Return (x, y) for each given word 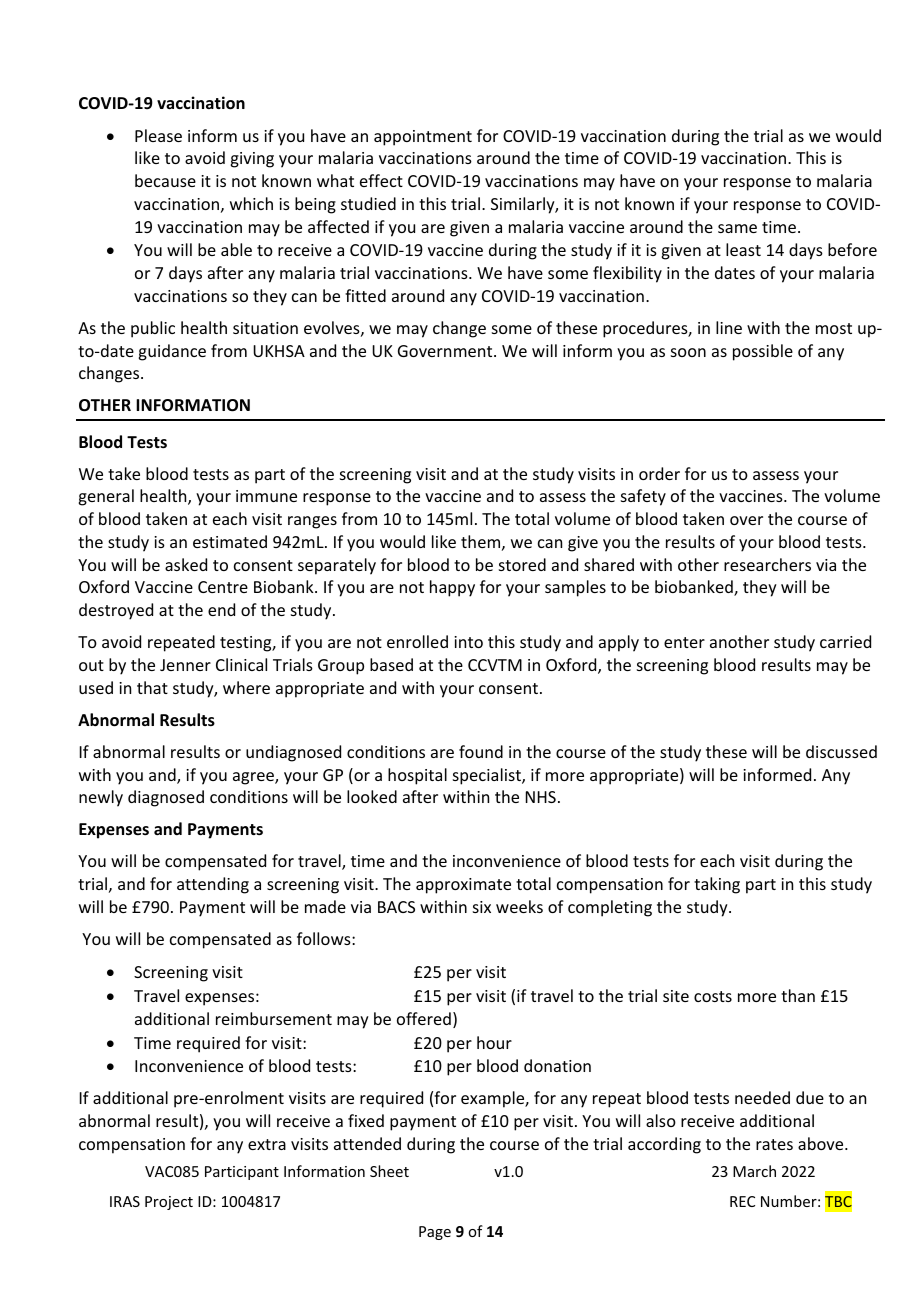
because (165, 180)
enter (684, 642)
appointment (423, 138)
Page (435, 1233)
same (737, 228)
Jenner (185, 665)
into (468, 642)
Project (169, 1203)
